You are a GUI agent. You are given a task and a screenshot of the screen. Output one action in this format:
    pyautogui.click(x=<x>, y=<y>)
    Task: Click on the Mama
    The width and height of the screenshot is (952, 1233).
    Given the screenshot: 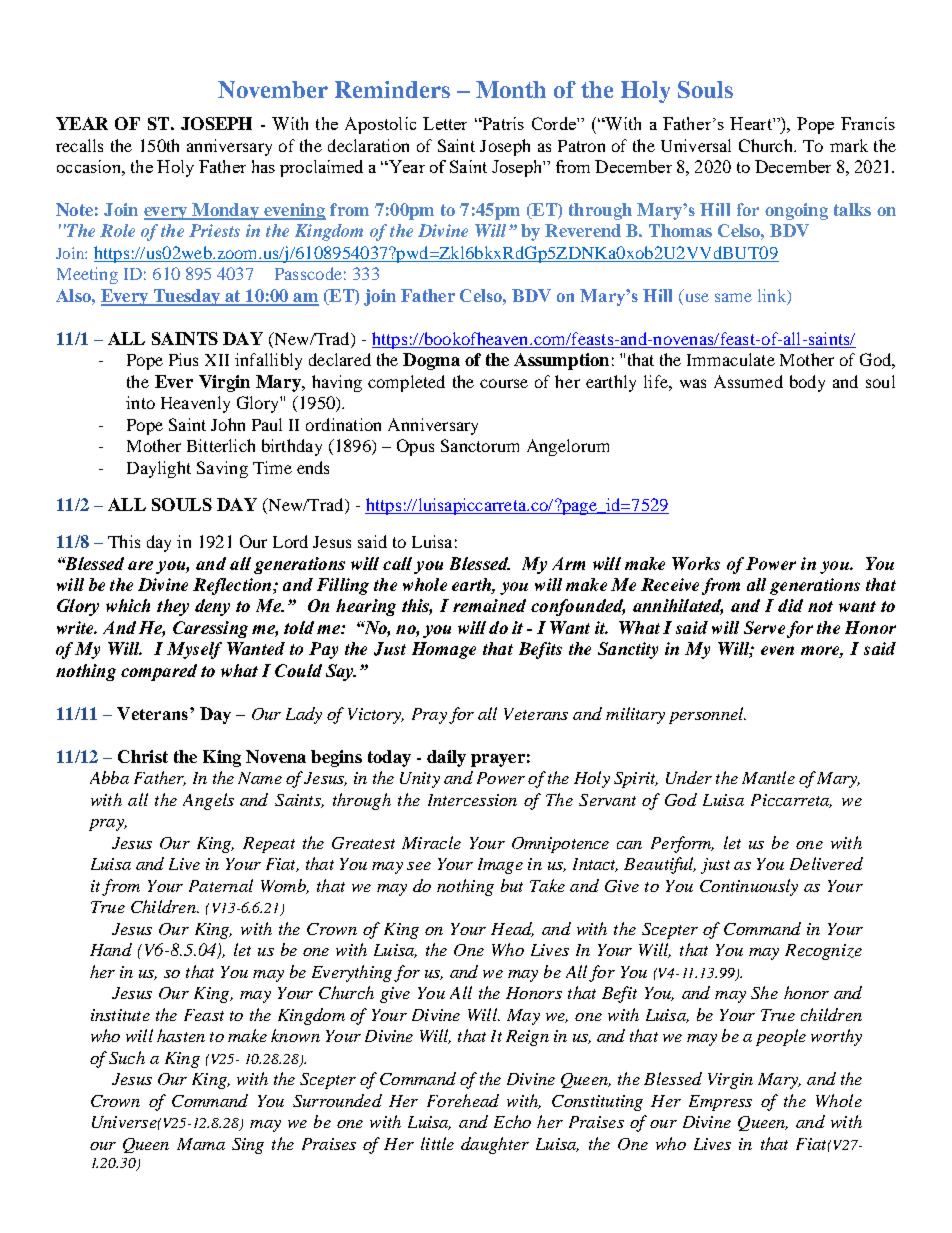 What is the action you would take?
    pyautogui.click(x=201, y=1144)
